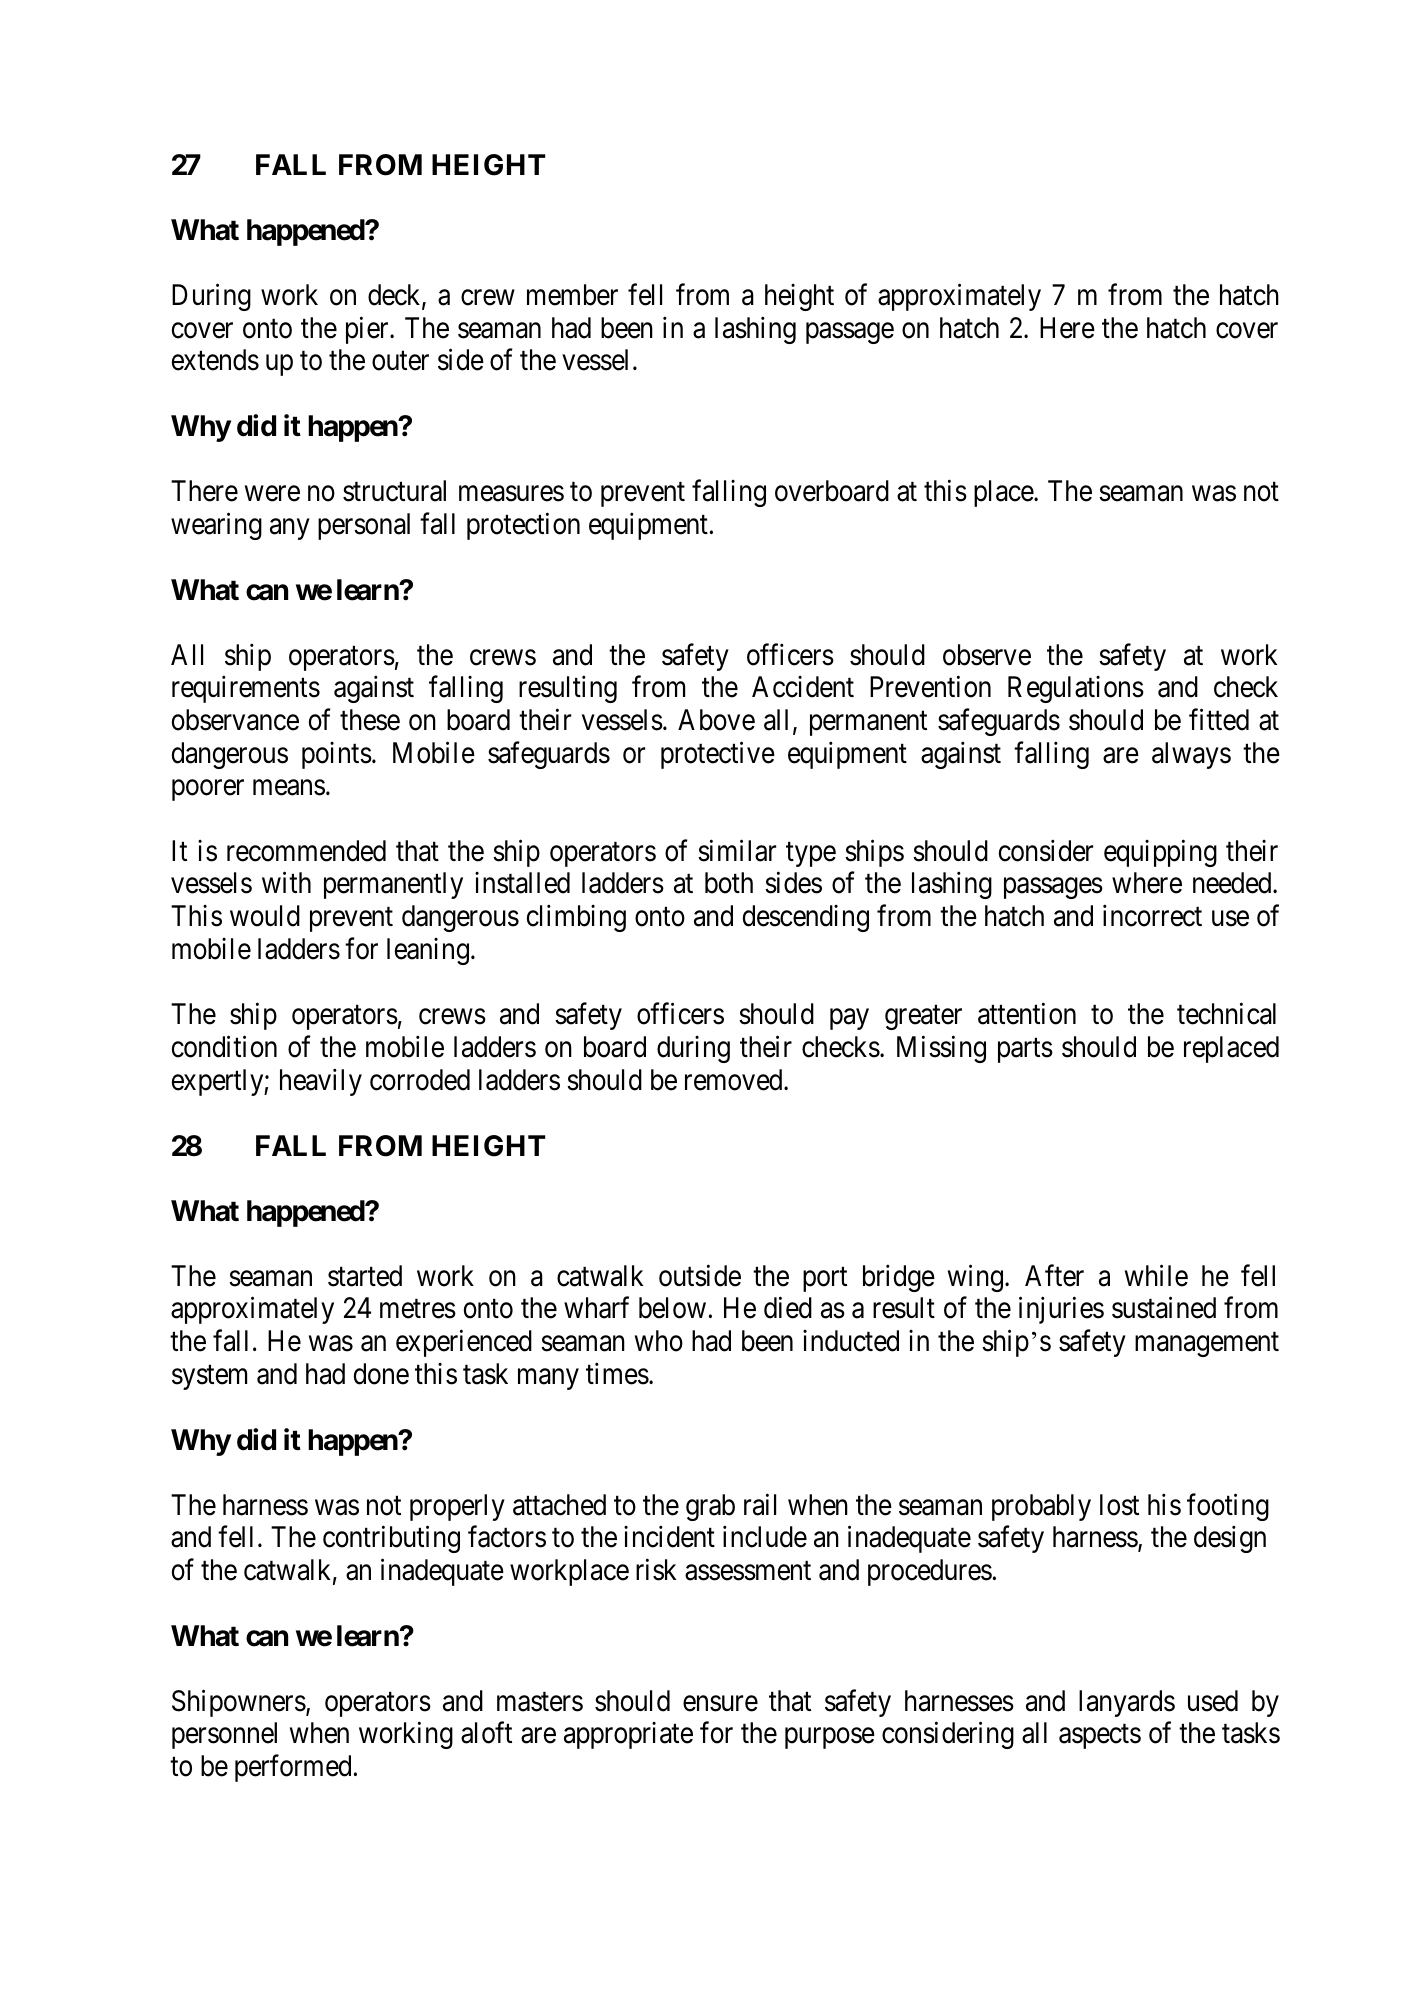 This screenshot has width=1410, height=1994. I want to click on ensure, so click(720, 1704).
